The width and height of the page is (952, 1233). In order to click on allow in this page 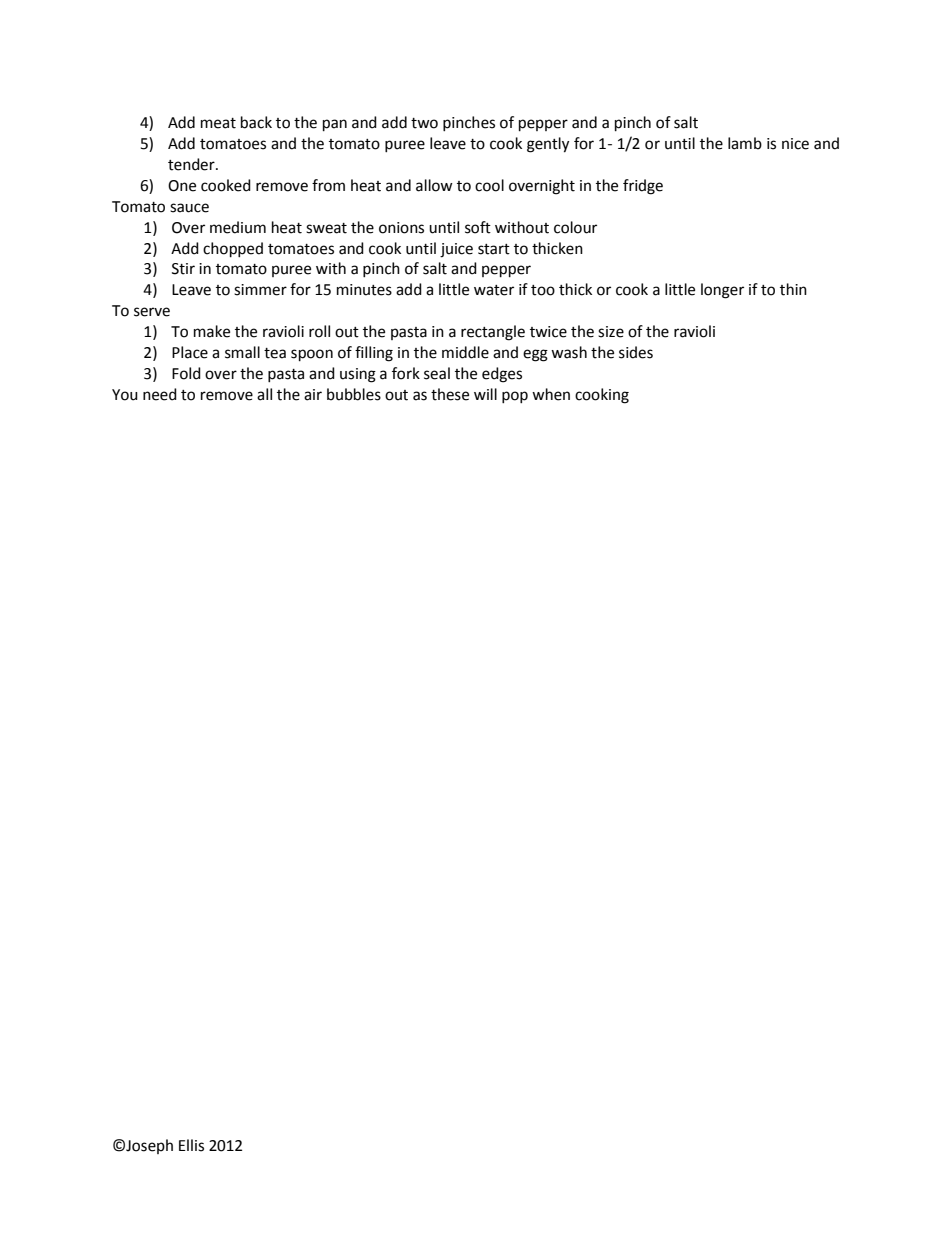, I will do `click(434, 185)`.
